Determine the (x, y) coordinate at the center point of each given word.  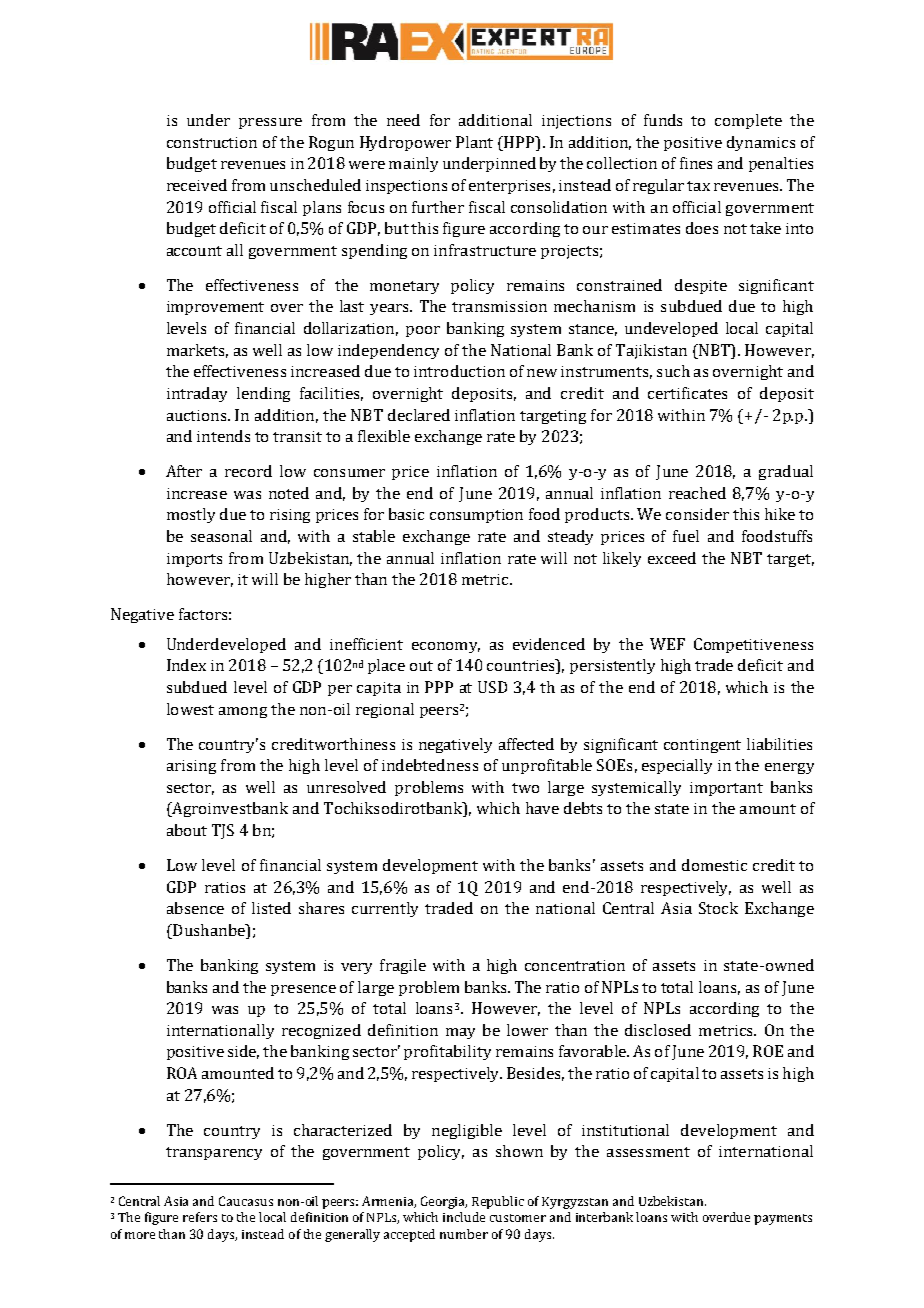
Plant (474, 142)
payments (783, 1219)
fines (696, 163)
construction (212, 142)
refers (200, 1217)
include (464, 1217)
